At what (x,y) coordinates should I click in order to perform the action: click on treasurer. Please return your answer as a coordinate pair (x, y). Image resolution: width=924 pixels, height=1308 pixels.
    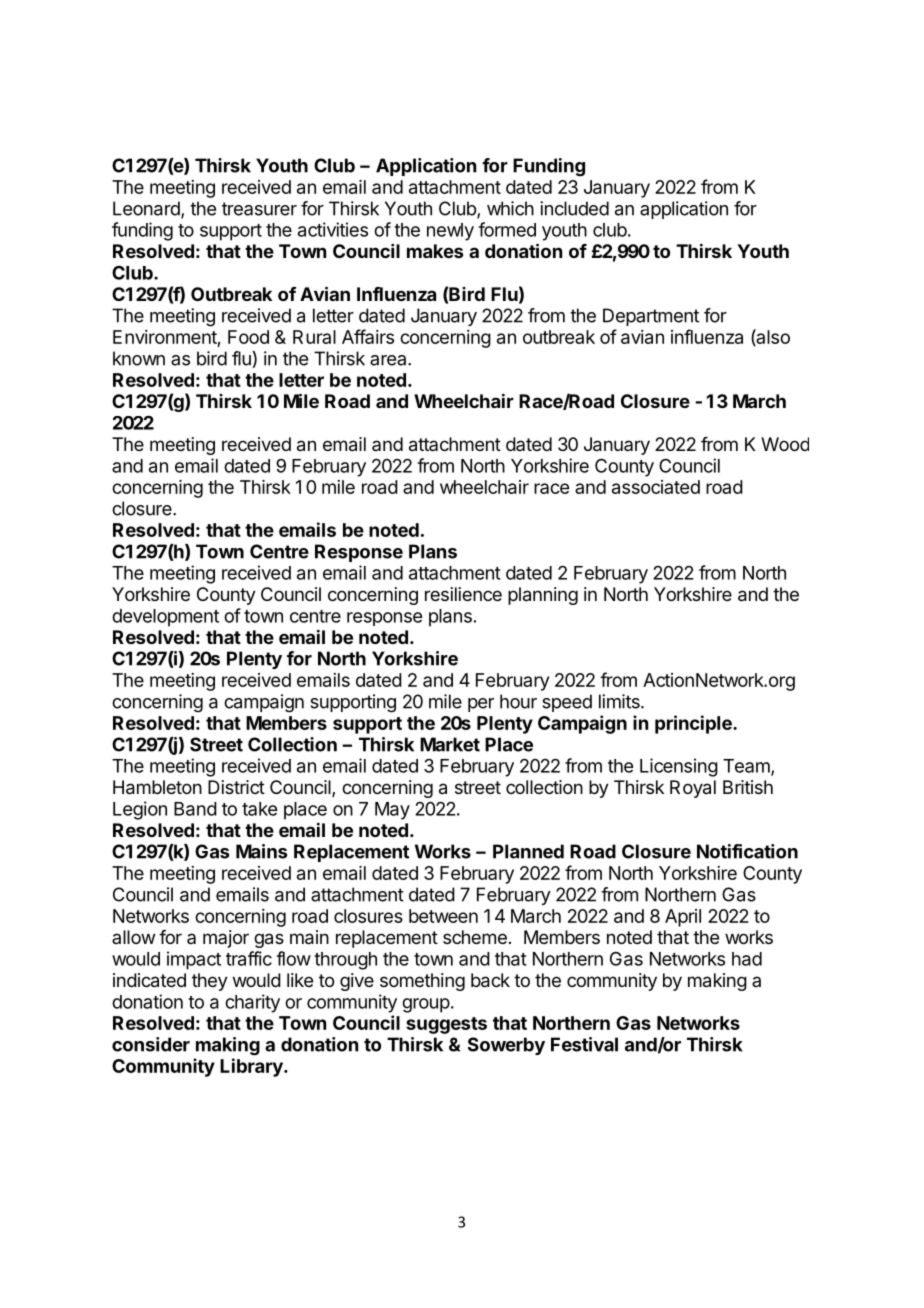
    Looking at the image, I should click on (259, 209).
